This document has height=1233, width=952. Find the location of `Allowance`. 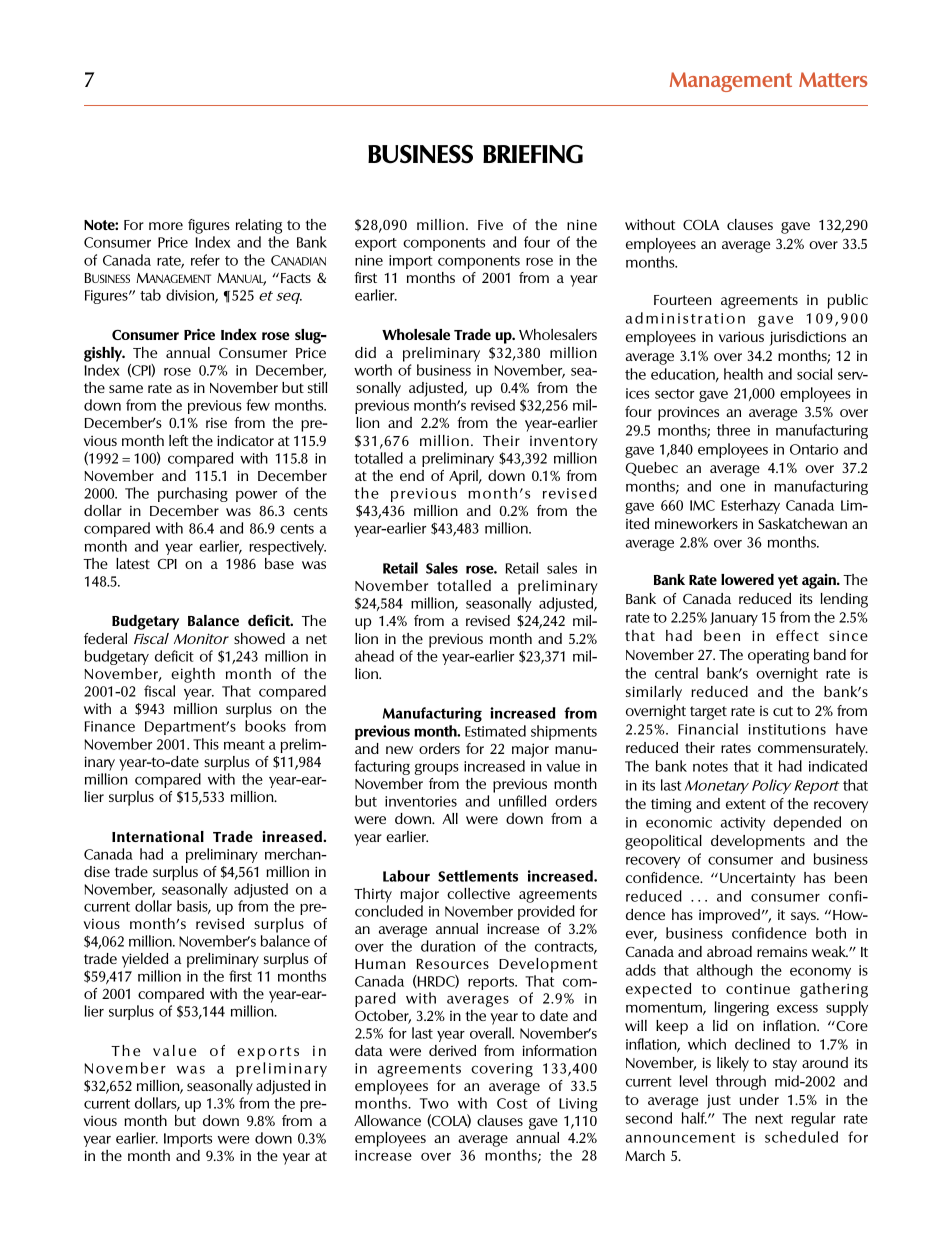

Allowance is located at coordinates (387, 1120).
